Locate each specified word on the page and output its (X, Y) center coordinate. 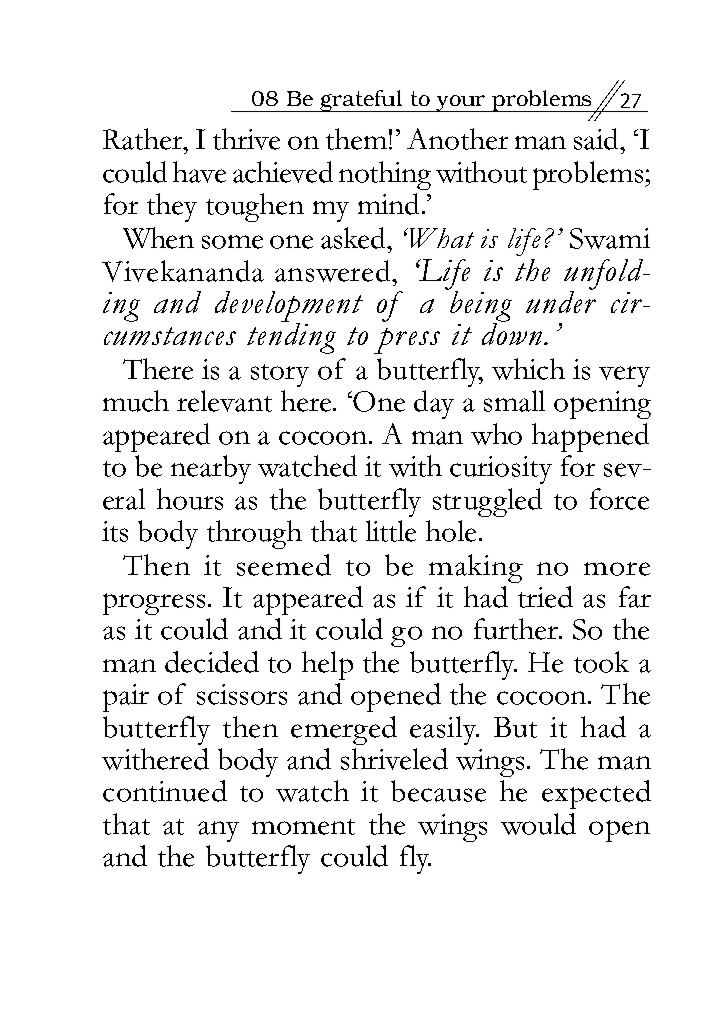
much (136, 401)
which (528, 369)
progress (154, 604)
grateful (361, 101)
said (598, 139)
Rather (144, 139)
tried (545, 597)
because (438, 791)
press (407, 341)
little (391, 531)
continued (165, 791)
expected (596, 794)
